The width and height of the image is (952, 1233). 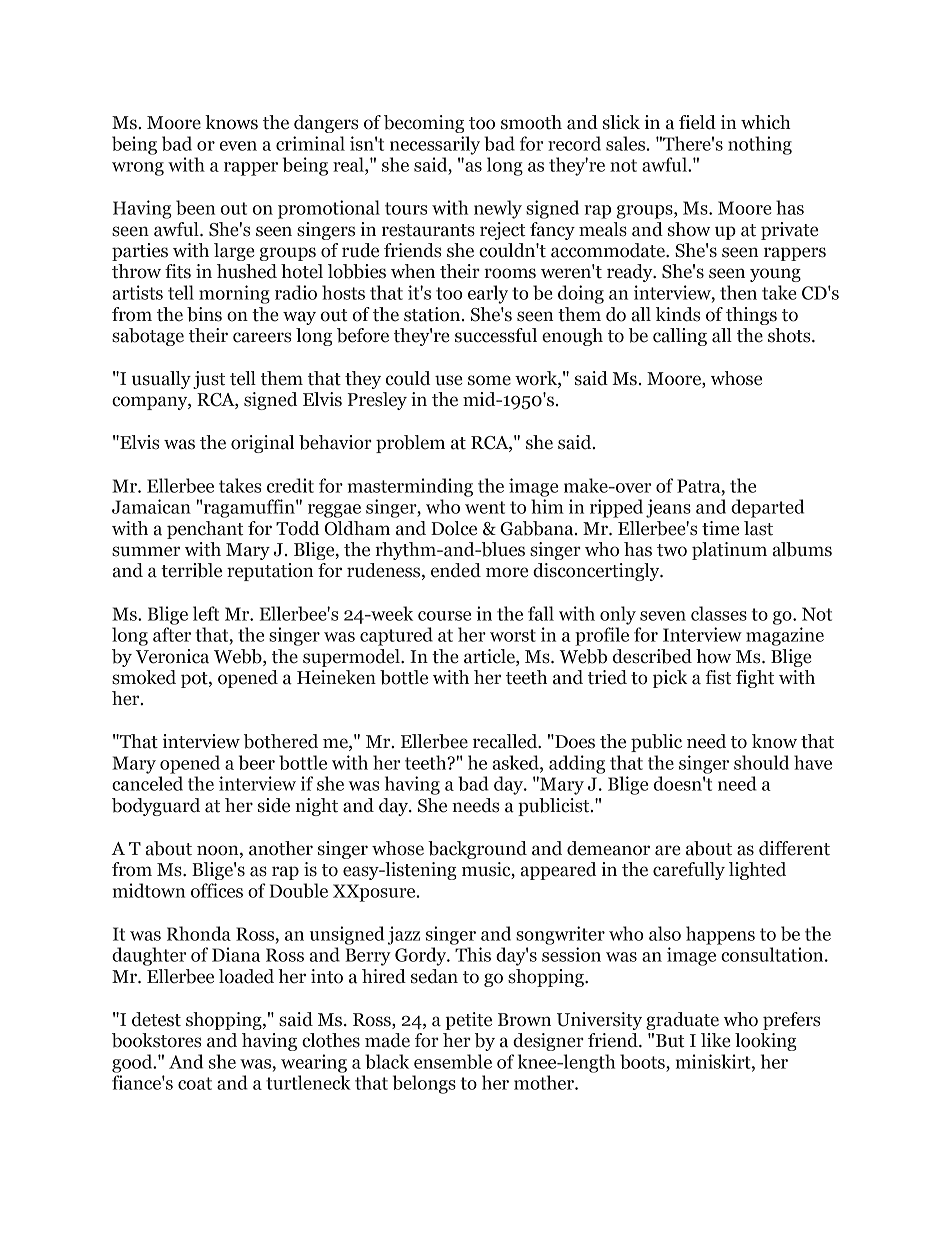 I want to click on coat, so click(x=195, y=1083).
